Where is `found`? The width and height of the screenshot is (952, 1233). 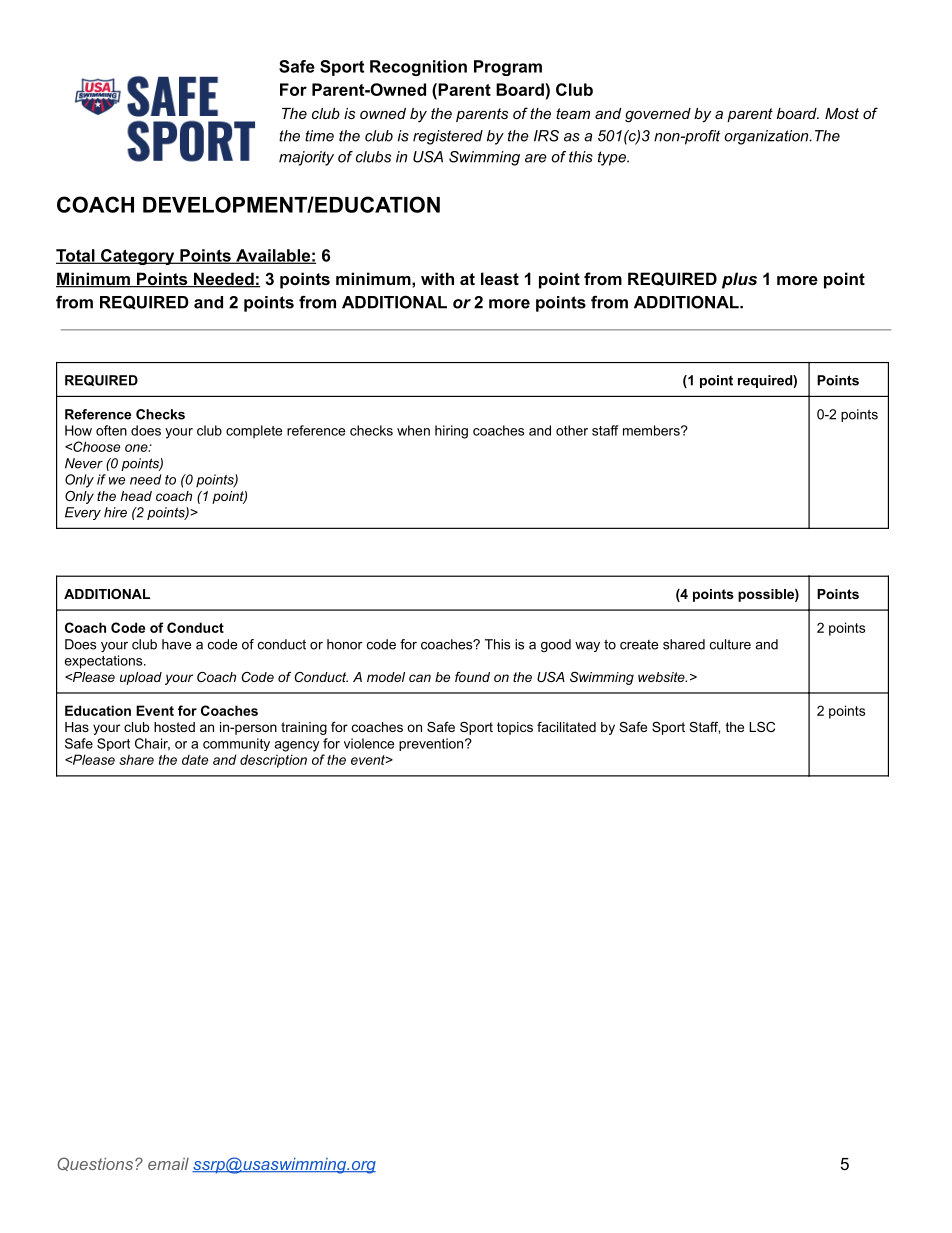 found is located at coordinates (472, 677).
